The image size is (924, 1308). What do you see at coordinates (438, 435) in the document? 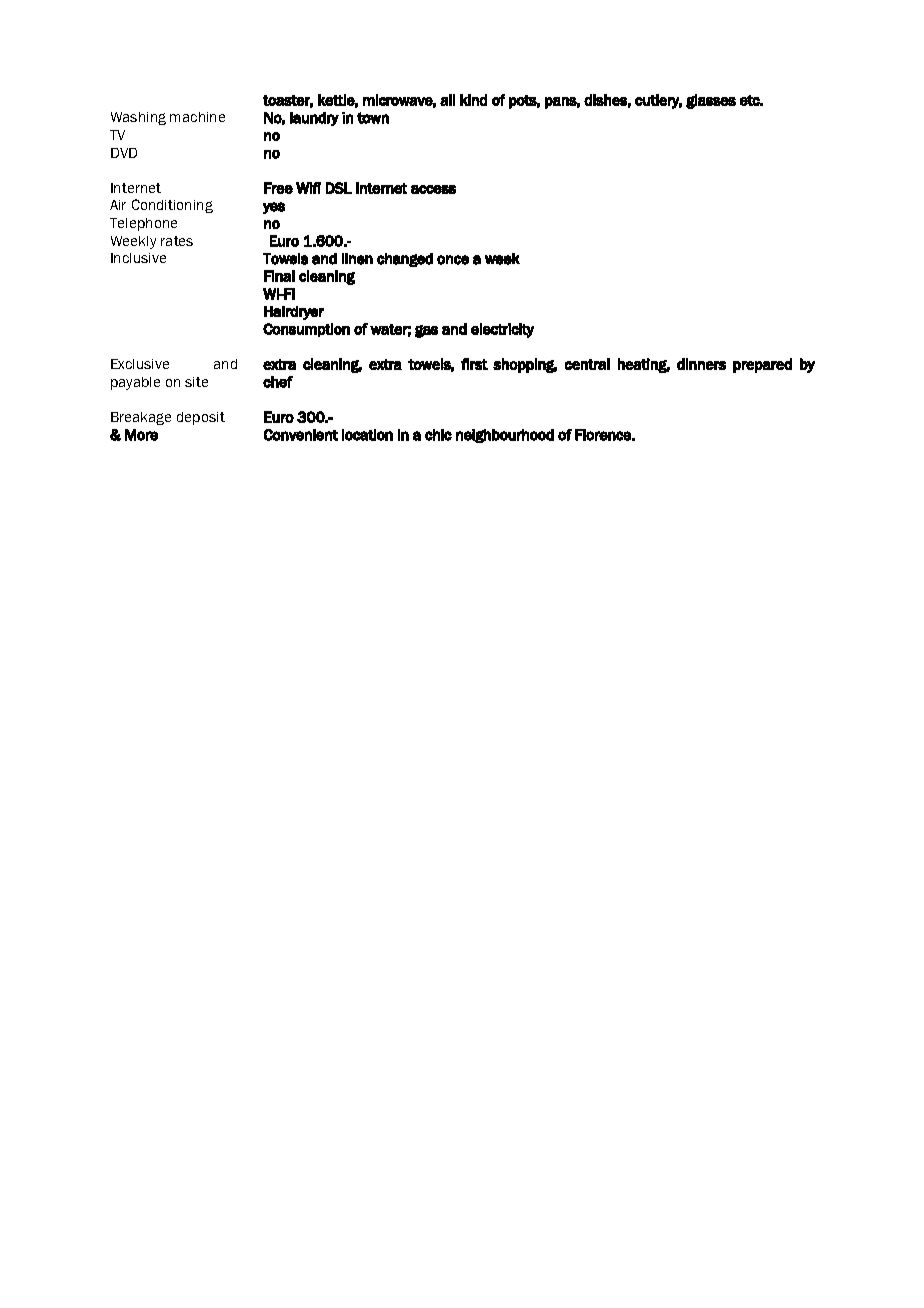
I see `chic` at bounding box center [438, 435].
